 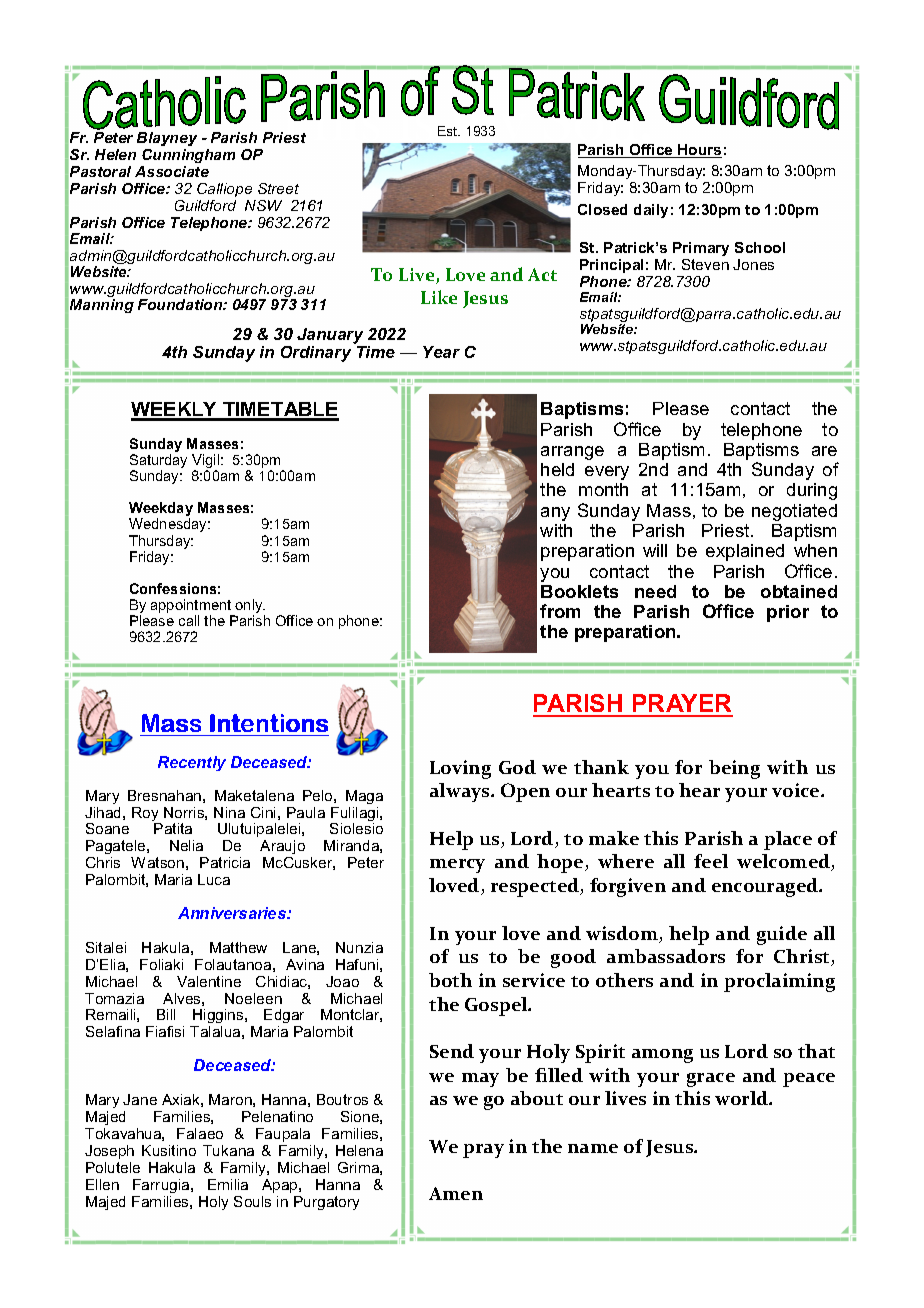 What do you see at coordinates (228, 1184) in the page?
I see `Emilia` at bounding box center [228, 1184].
